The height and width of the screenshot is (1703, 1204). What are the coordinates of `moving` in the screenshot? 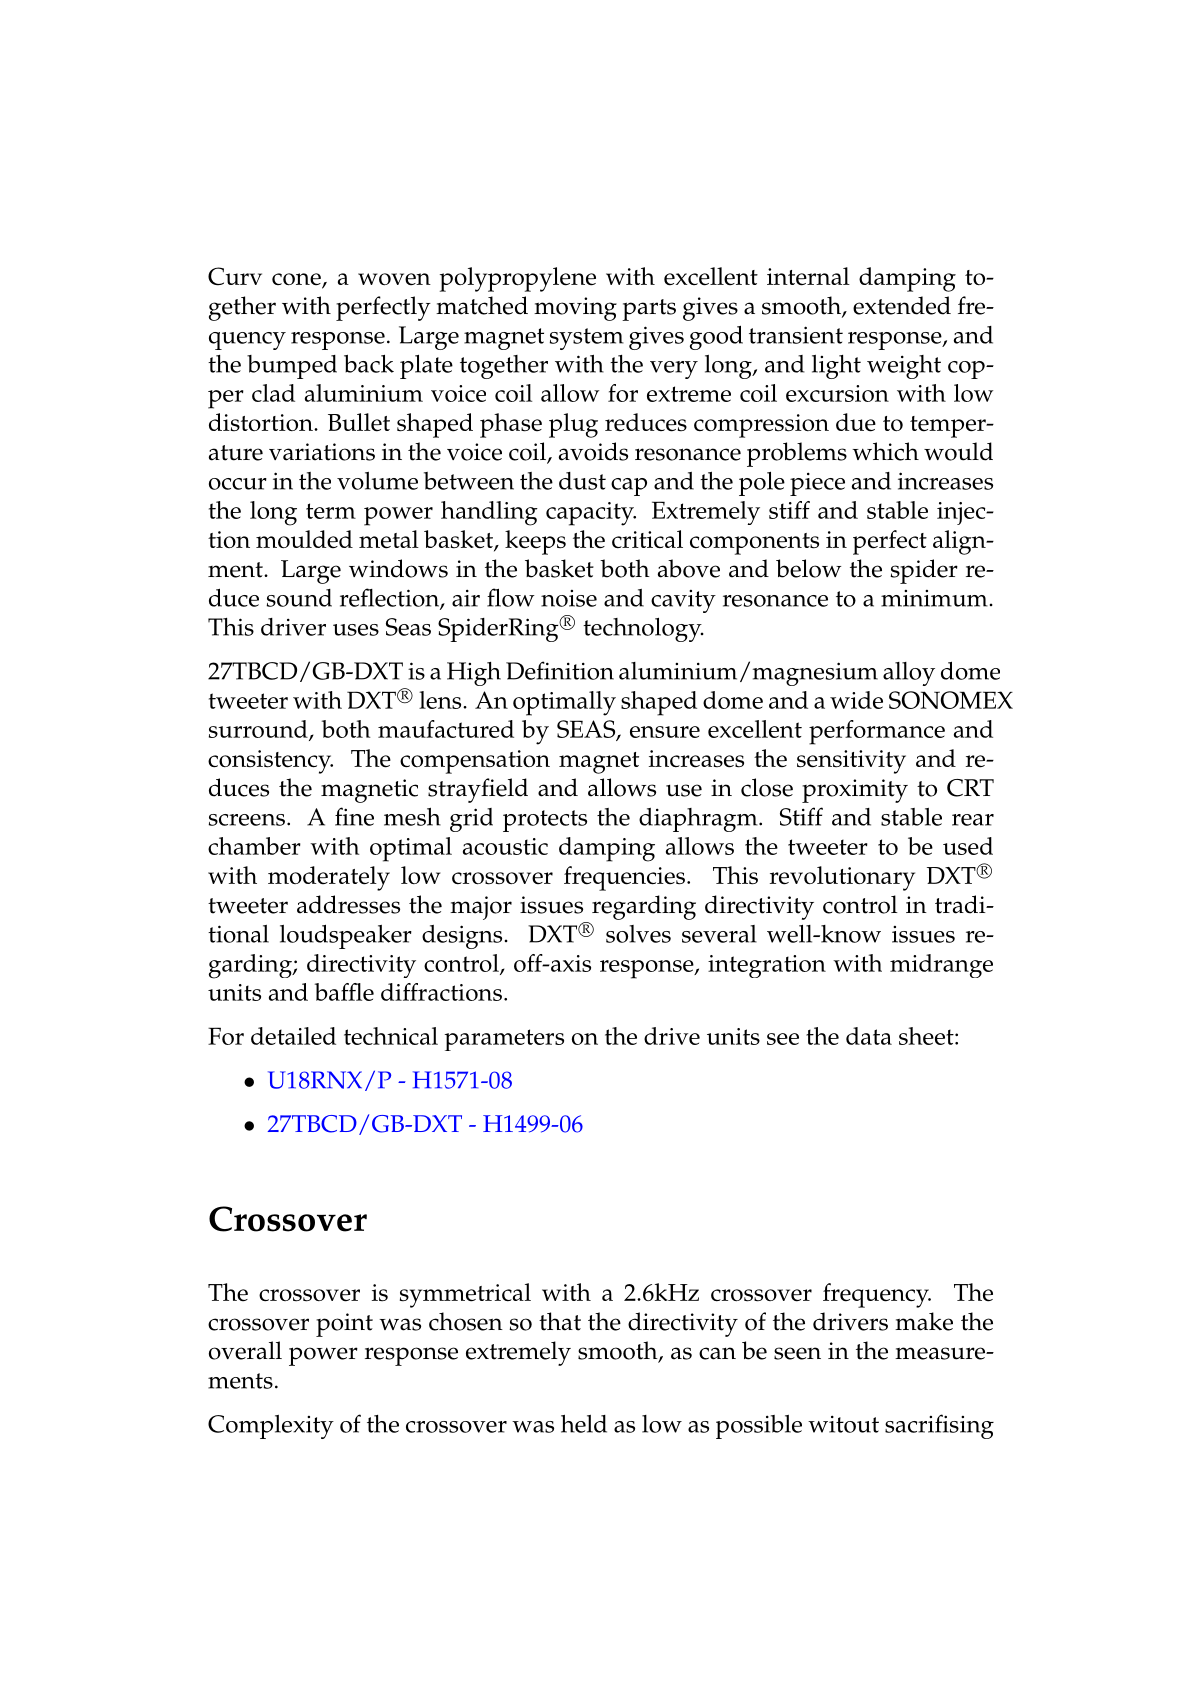 It's located at (575, 309).
